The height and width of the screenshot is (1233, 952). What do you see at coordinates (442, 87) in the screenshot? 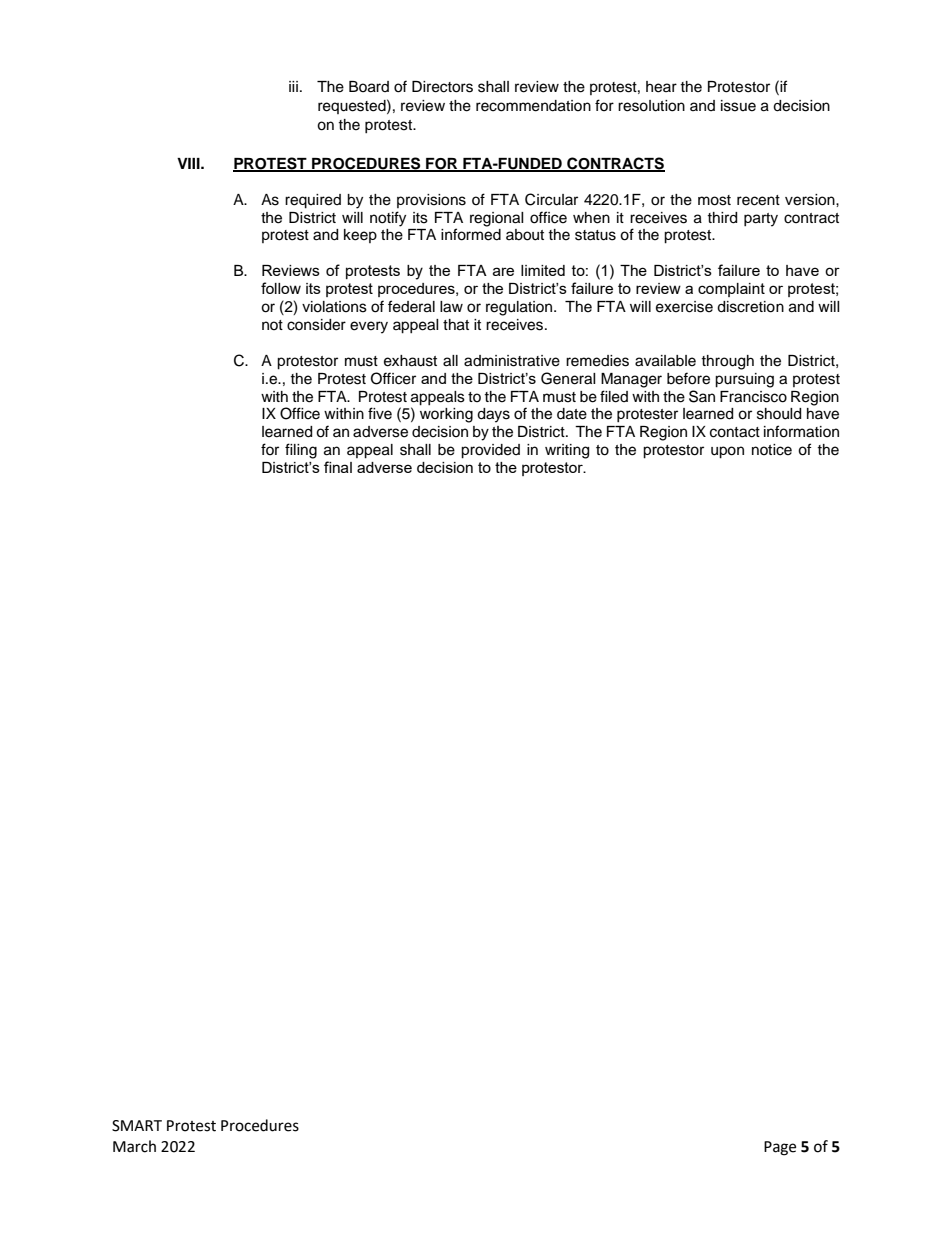
I see `Directors` at bounding box center [442, 87].
